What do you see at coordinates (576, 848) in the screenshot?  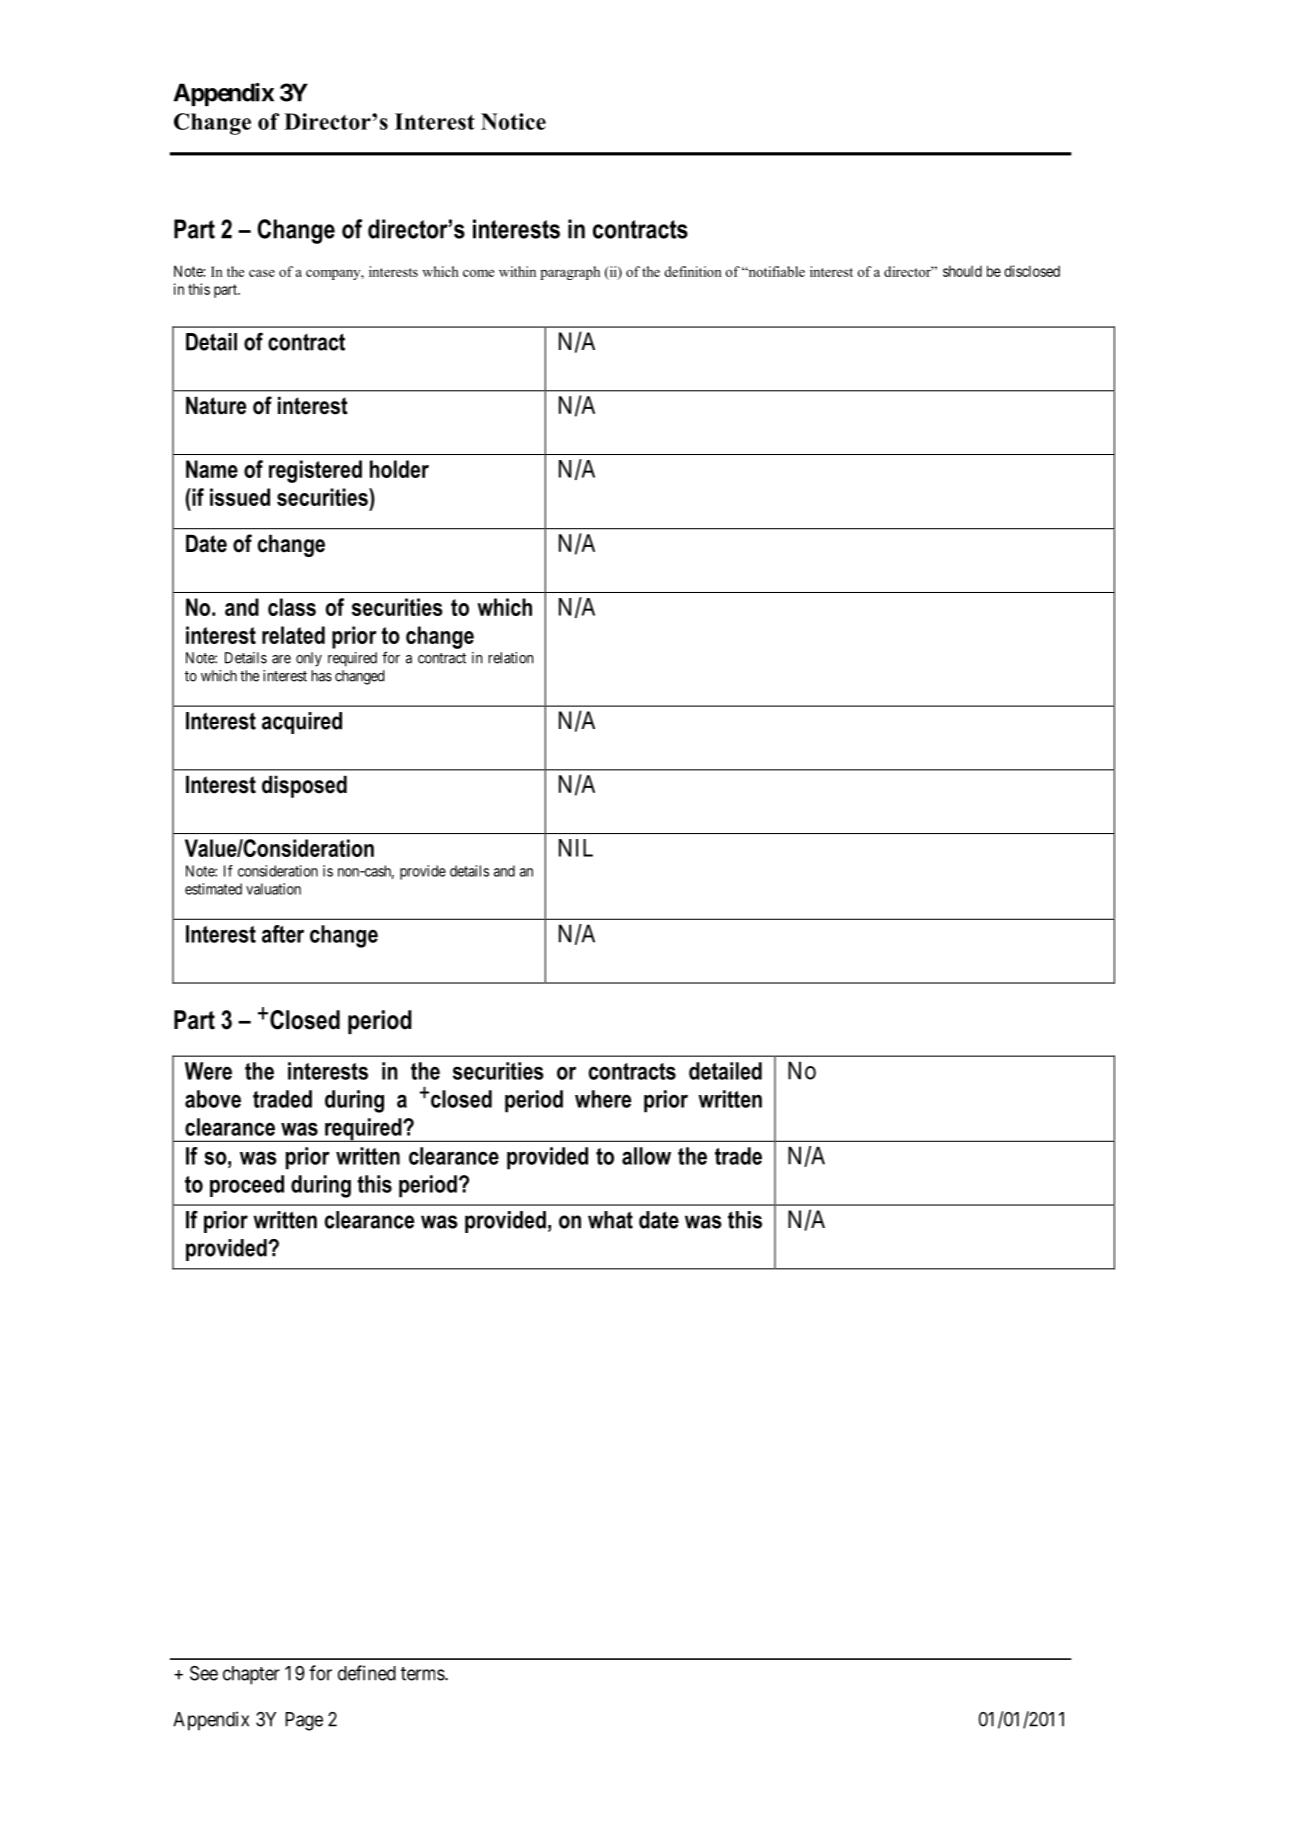 I see `NIL` at bounding box center [576, 848].
